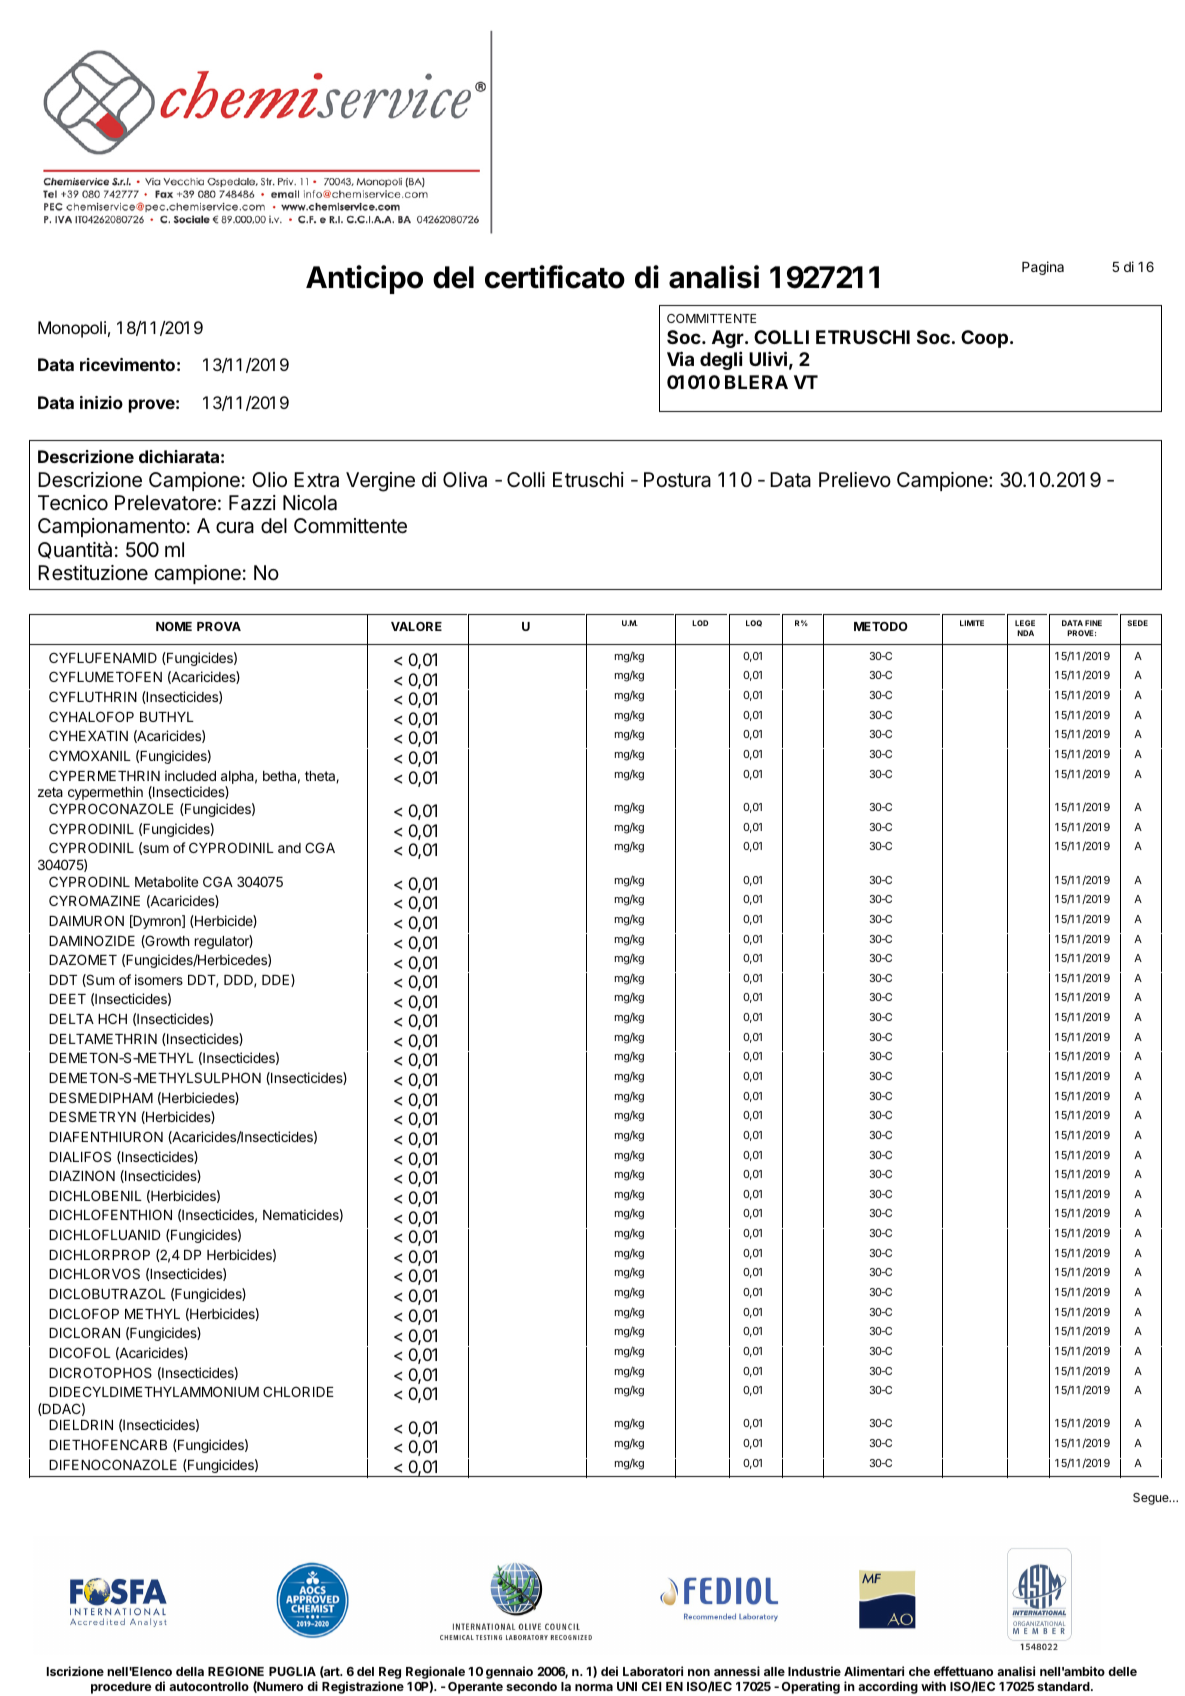 This screenshot has width=1185, height=1696. Describe the element at coordinates (81, 1425) in the screenshot. I see `DIELDRIN` at that location.
